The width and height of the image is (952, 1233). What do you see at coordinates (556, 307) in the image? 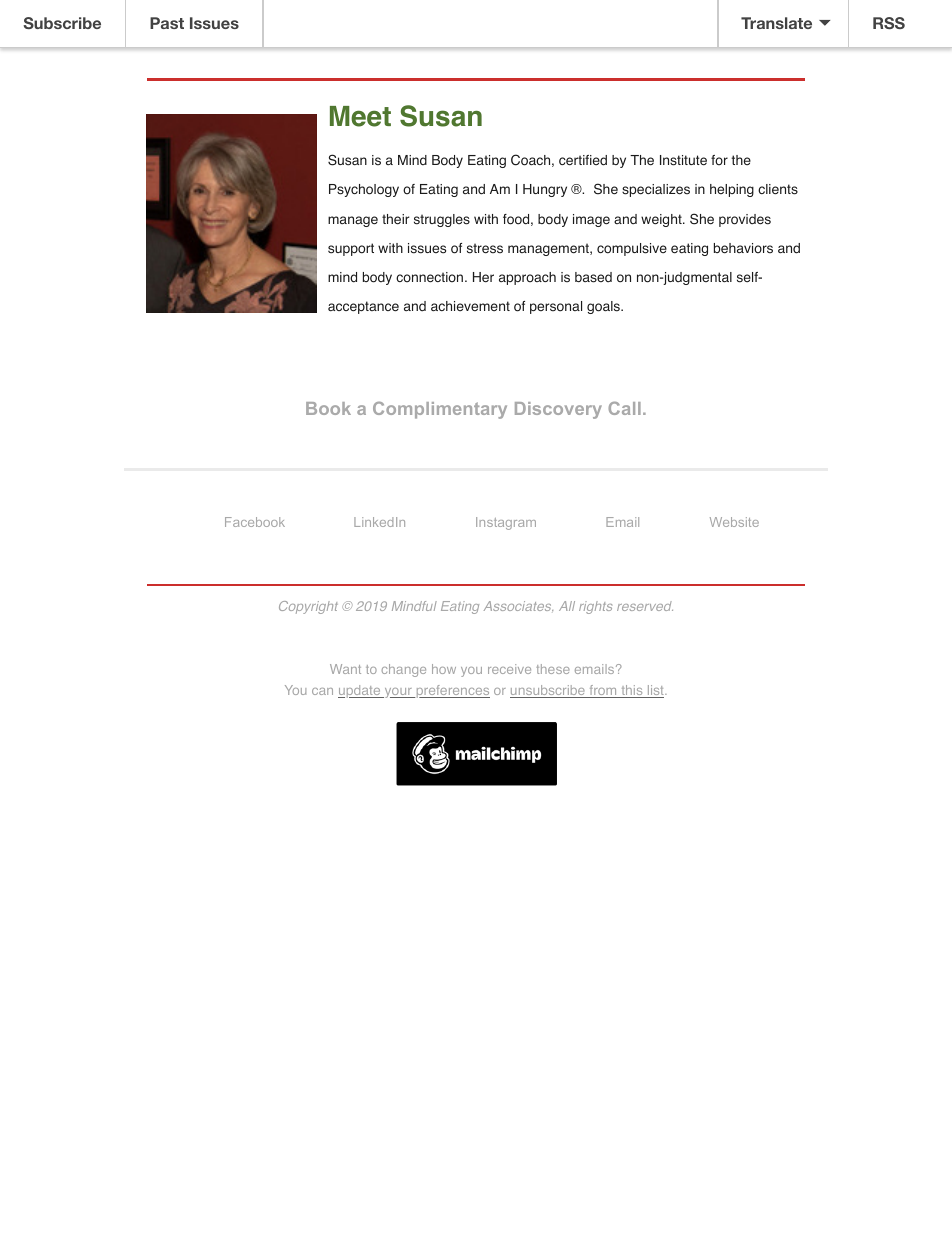
I see `personal` at bounding box center [556, 307].
